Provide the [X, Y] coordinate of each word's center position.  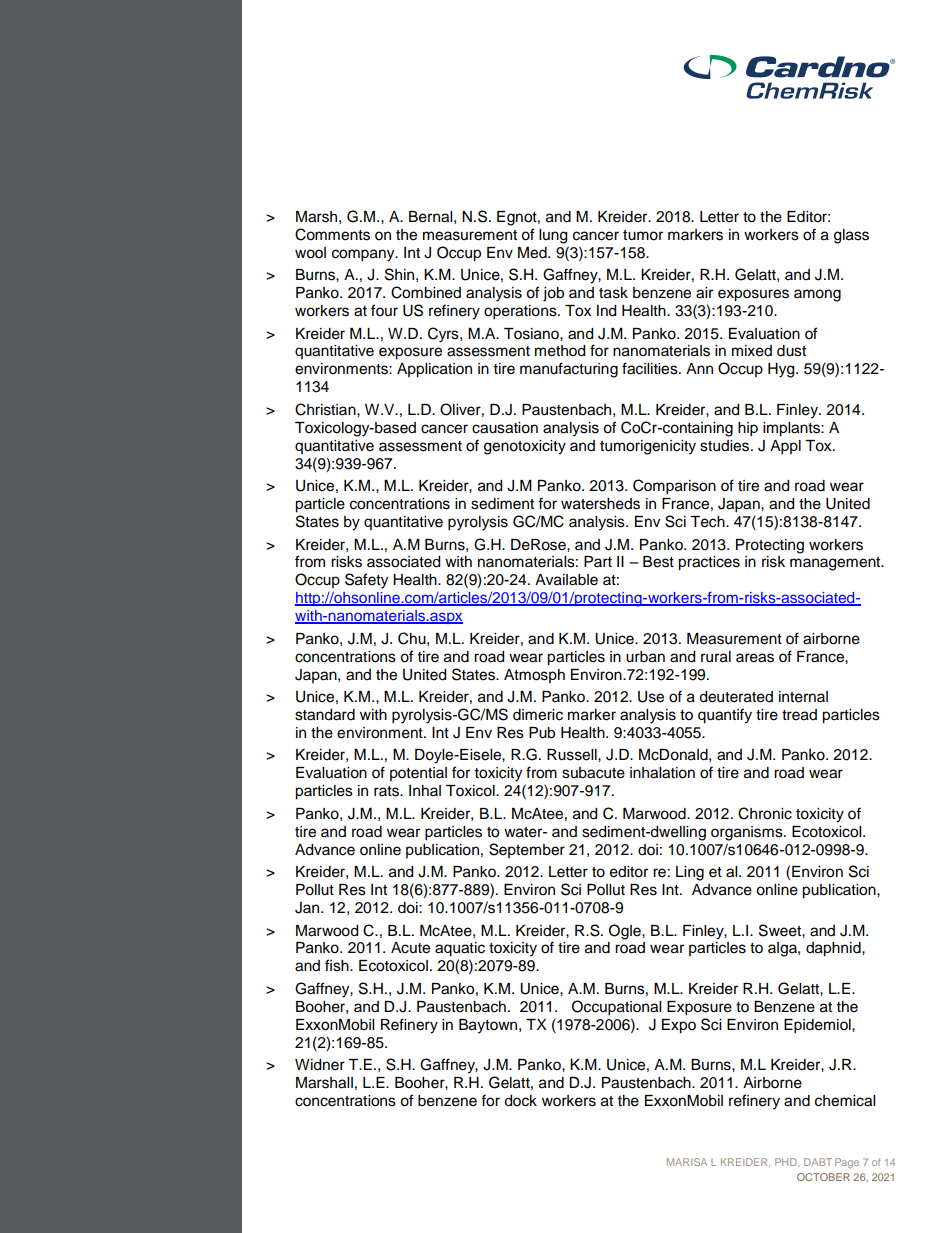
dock [520, 1101]
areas [755, 658]
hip [748, 429]
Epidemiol [818, 1026]
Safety [366, 581]
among [817, 295]
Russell [573, 755]
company [364, 255]
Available [566, 580]
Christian [326, 409]
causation [505, 428]
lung [553, 236]
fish [338, 965]
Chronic [765, 813]
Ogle [626, 932]
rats [387, 791]
